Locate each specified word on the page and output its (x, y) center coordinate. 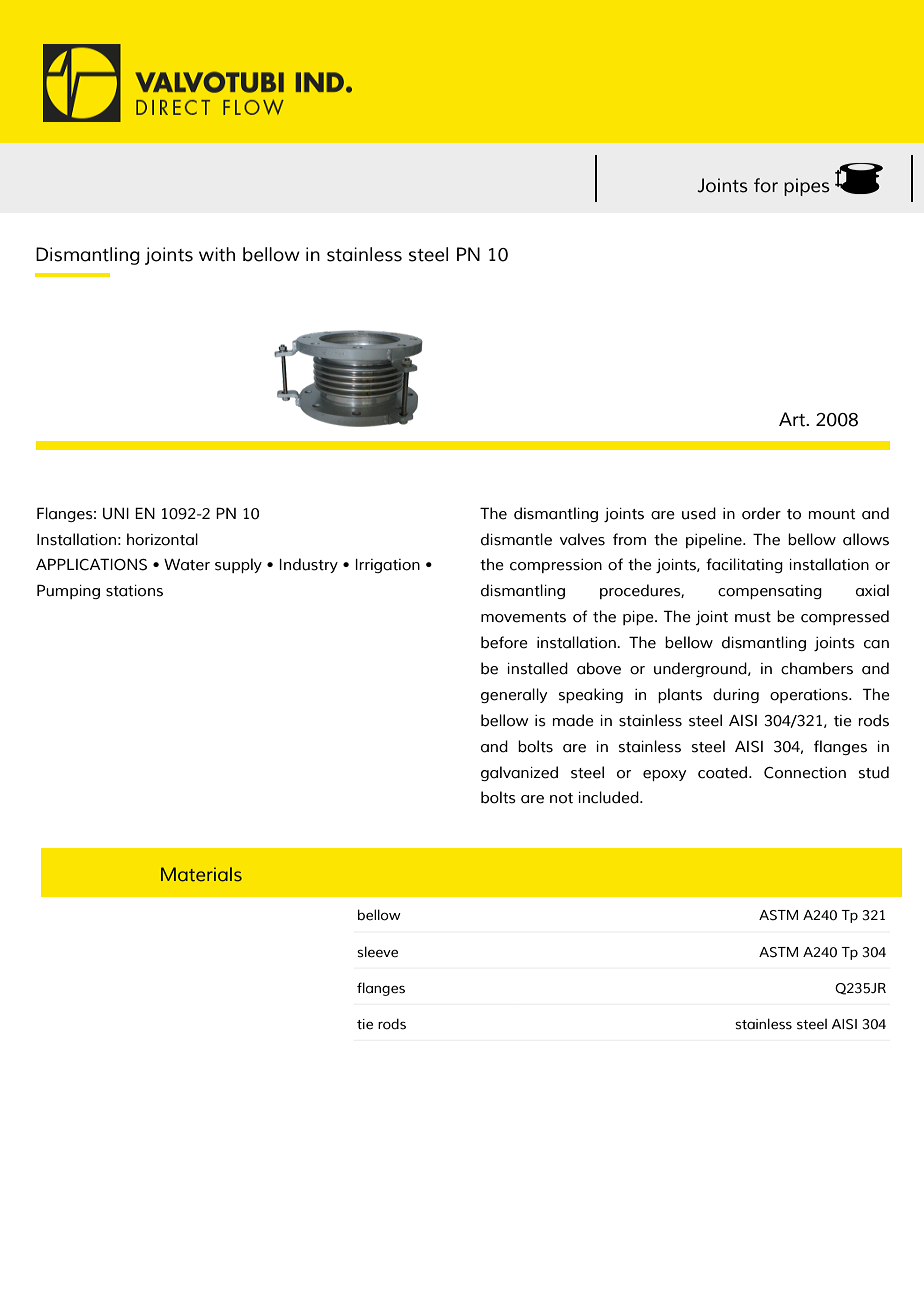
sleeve (377, 952)
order (761, 513)
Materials (201, 874)
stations (134, 591)
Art (793, 419)
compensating (770, 592)
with (217, 254)
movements (523, 617)
